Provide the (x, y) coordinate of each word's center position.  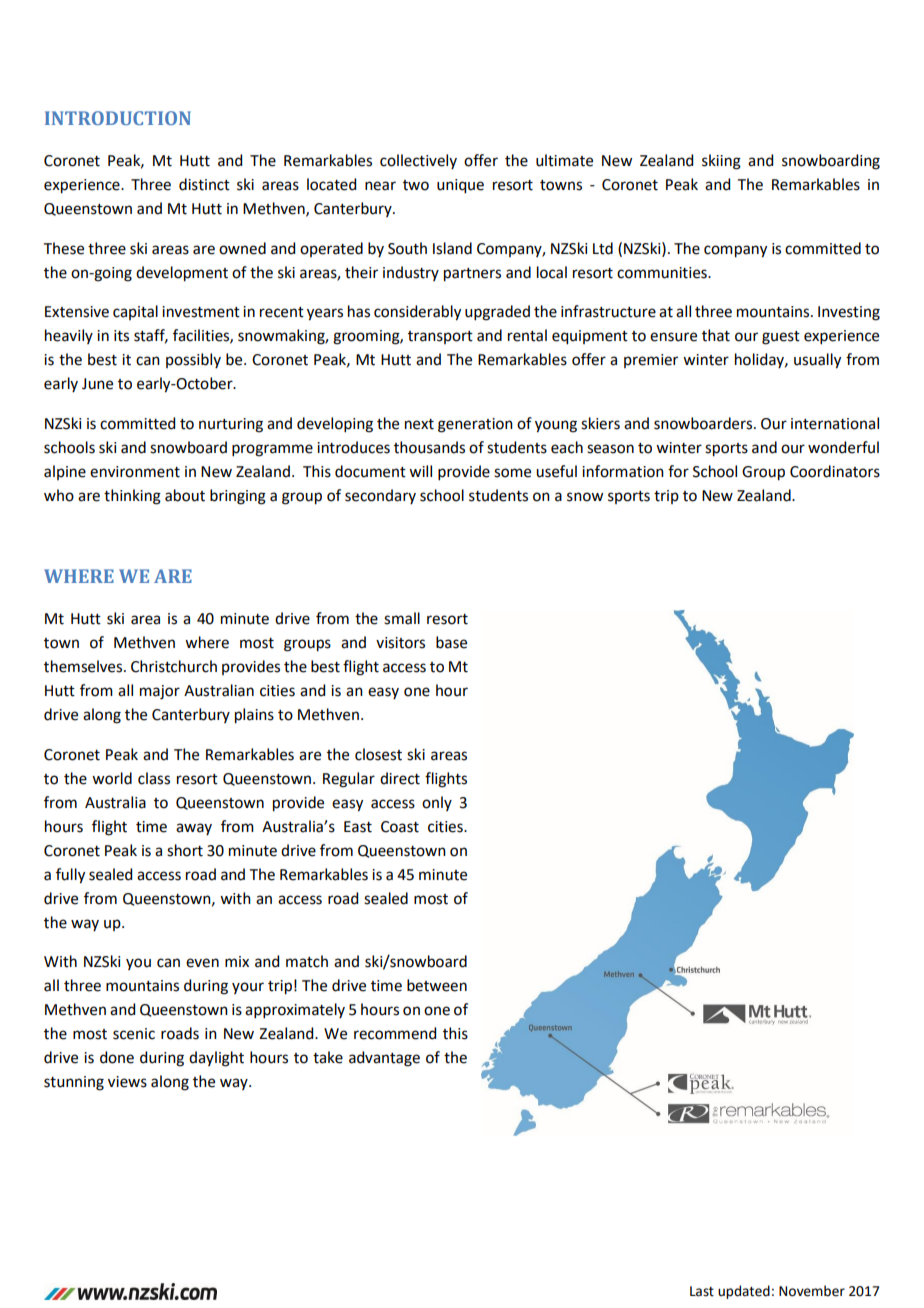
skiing (721, 162)
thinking (132, 497)
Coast (400, 827)
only (437, 803)
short (185, 850)
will (420, 471)
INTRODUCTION (118, 118)
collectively (418, 161)
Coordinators (835, 471)
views (127, 1082)
